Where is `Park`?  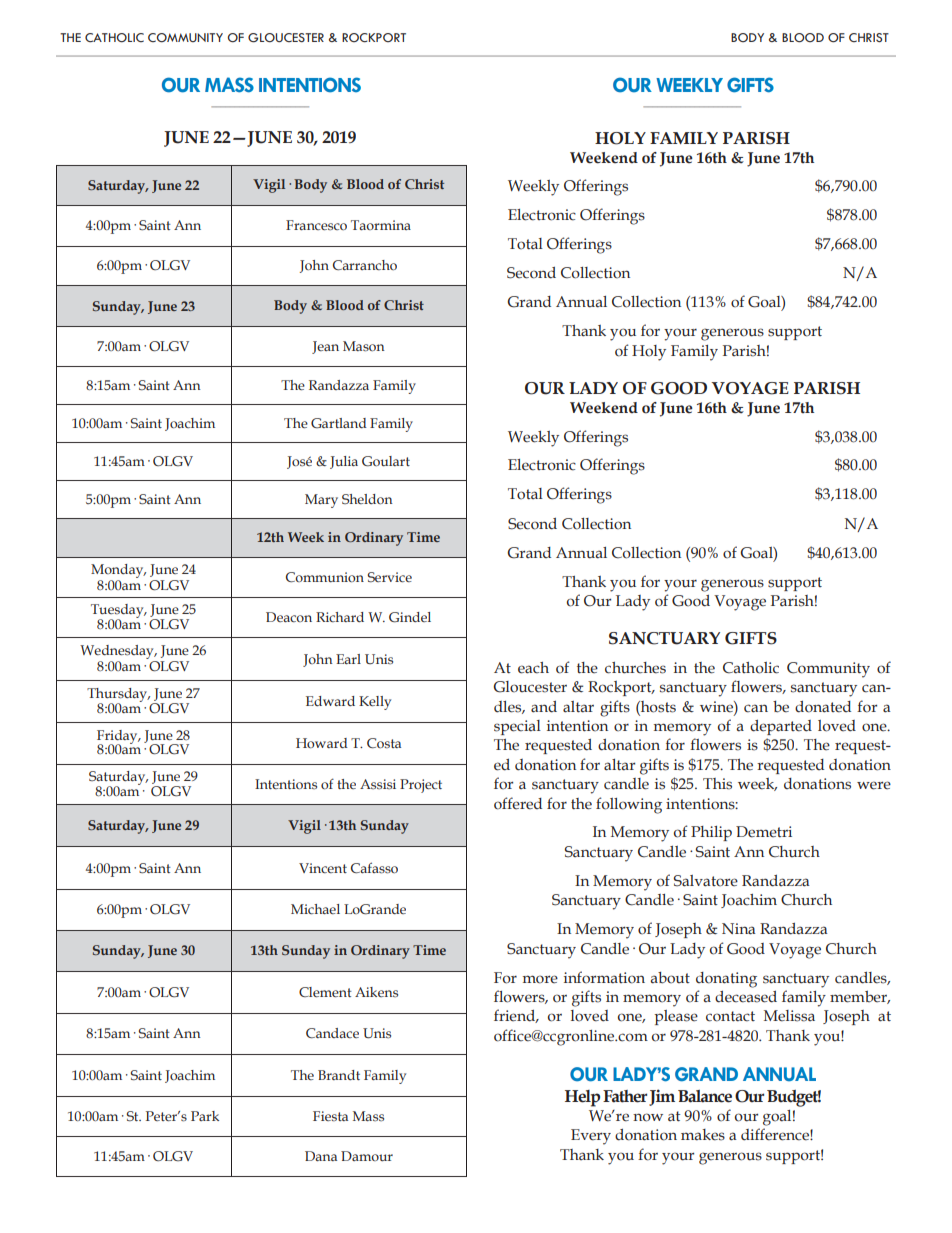 Park is located at coordinates (205, 1116).
